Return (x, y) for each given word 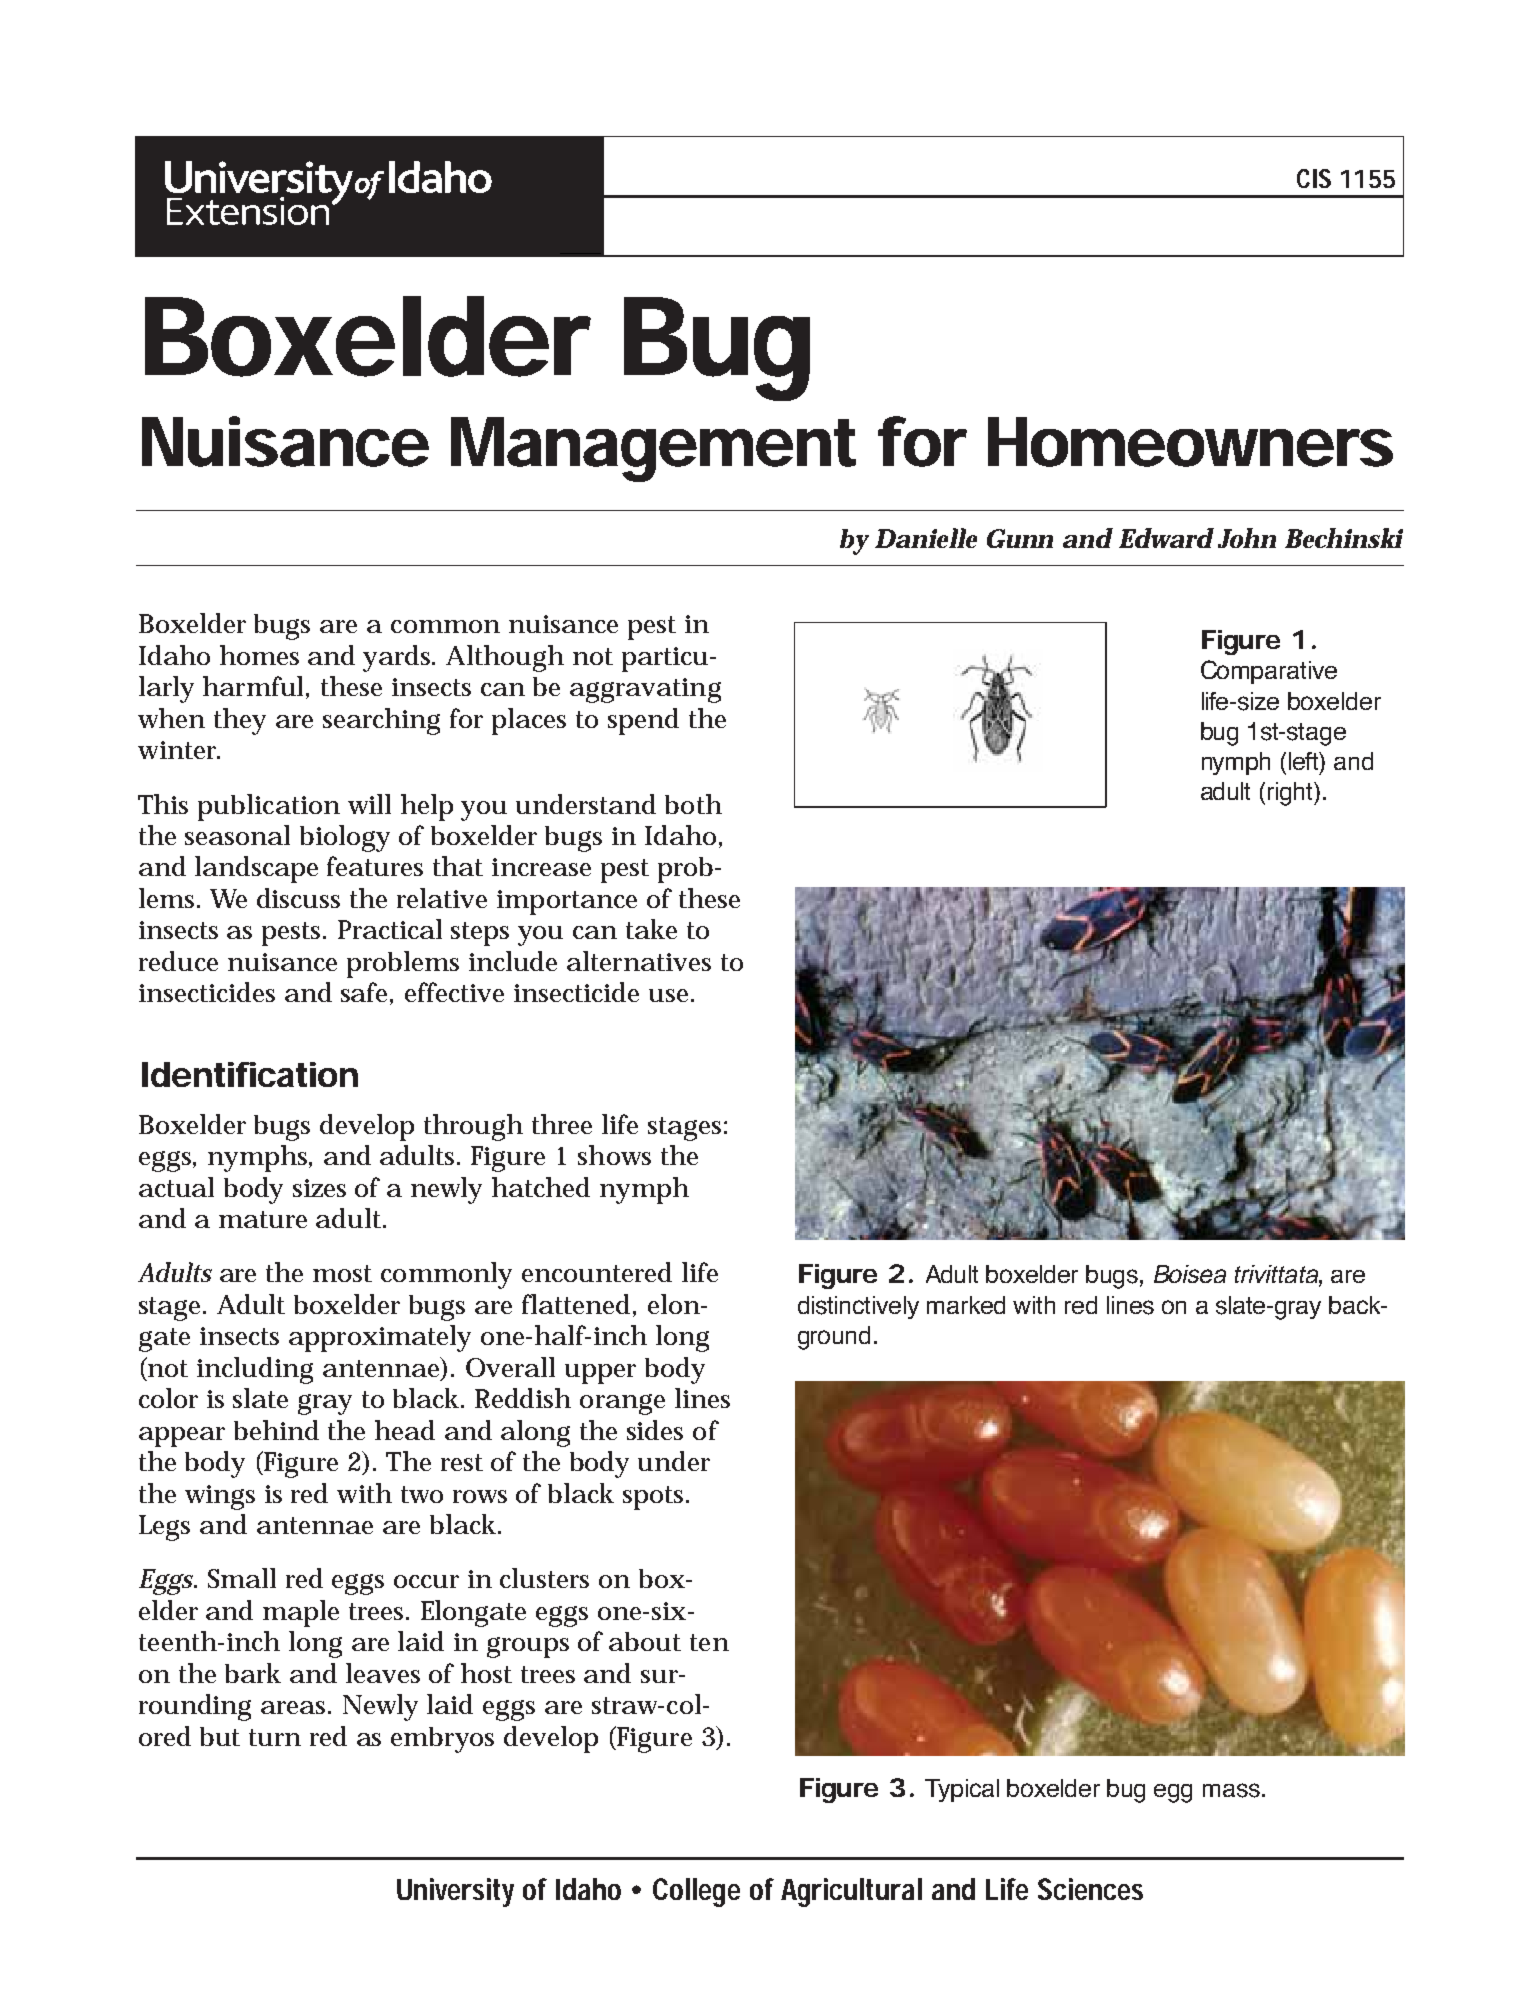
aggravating (645, 690)
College (696, 1892)
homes (259, 655)
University (455, 1892)
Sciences (1090, 1889)
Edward (1166, 538)
